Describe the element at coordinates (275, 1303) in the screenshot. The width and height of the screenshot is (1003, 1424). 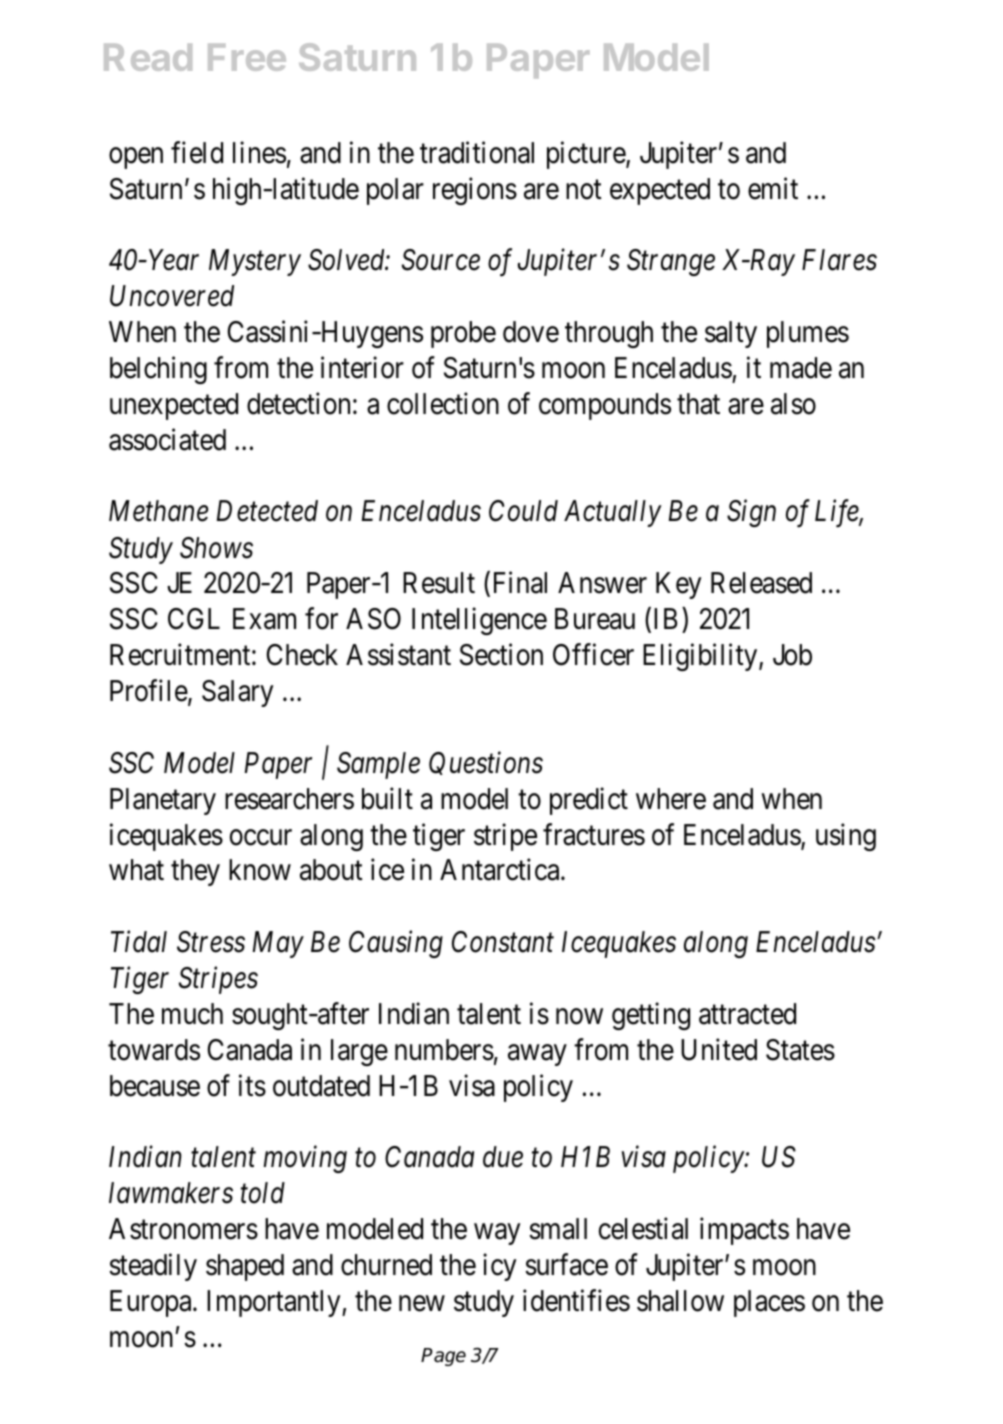
I see `Importantly` at that location.
